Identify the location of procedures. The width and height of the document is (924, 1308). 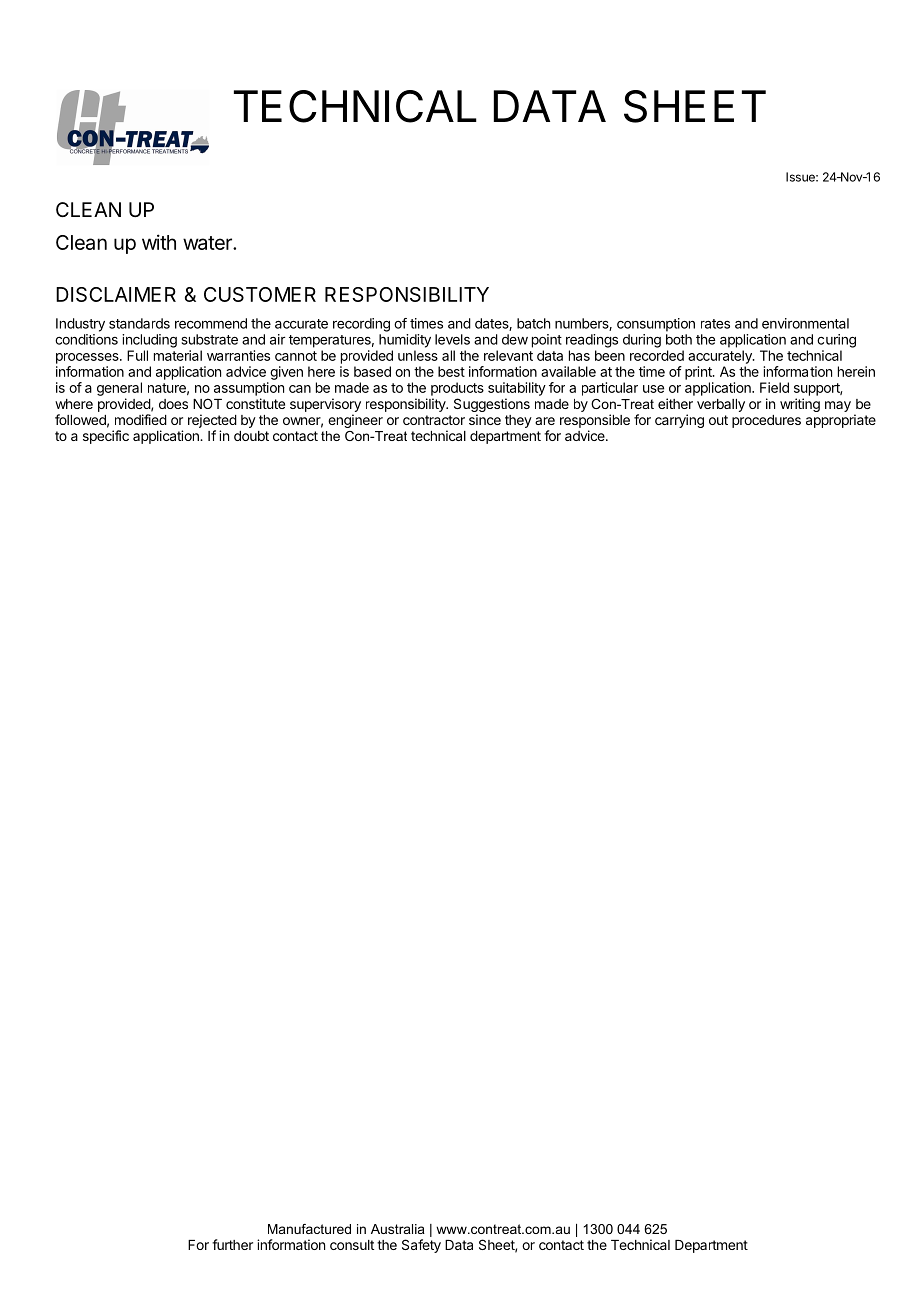
(766, 421).
